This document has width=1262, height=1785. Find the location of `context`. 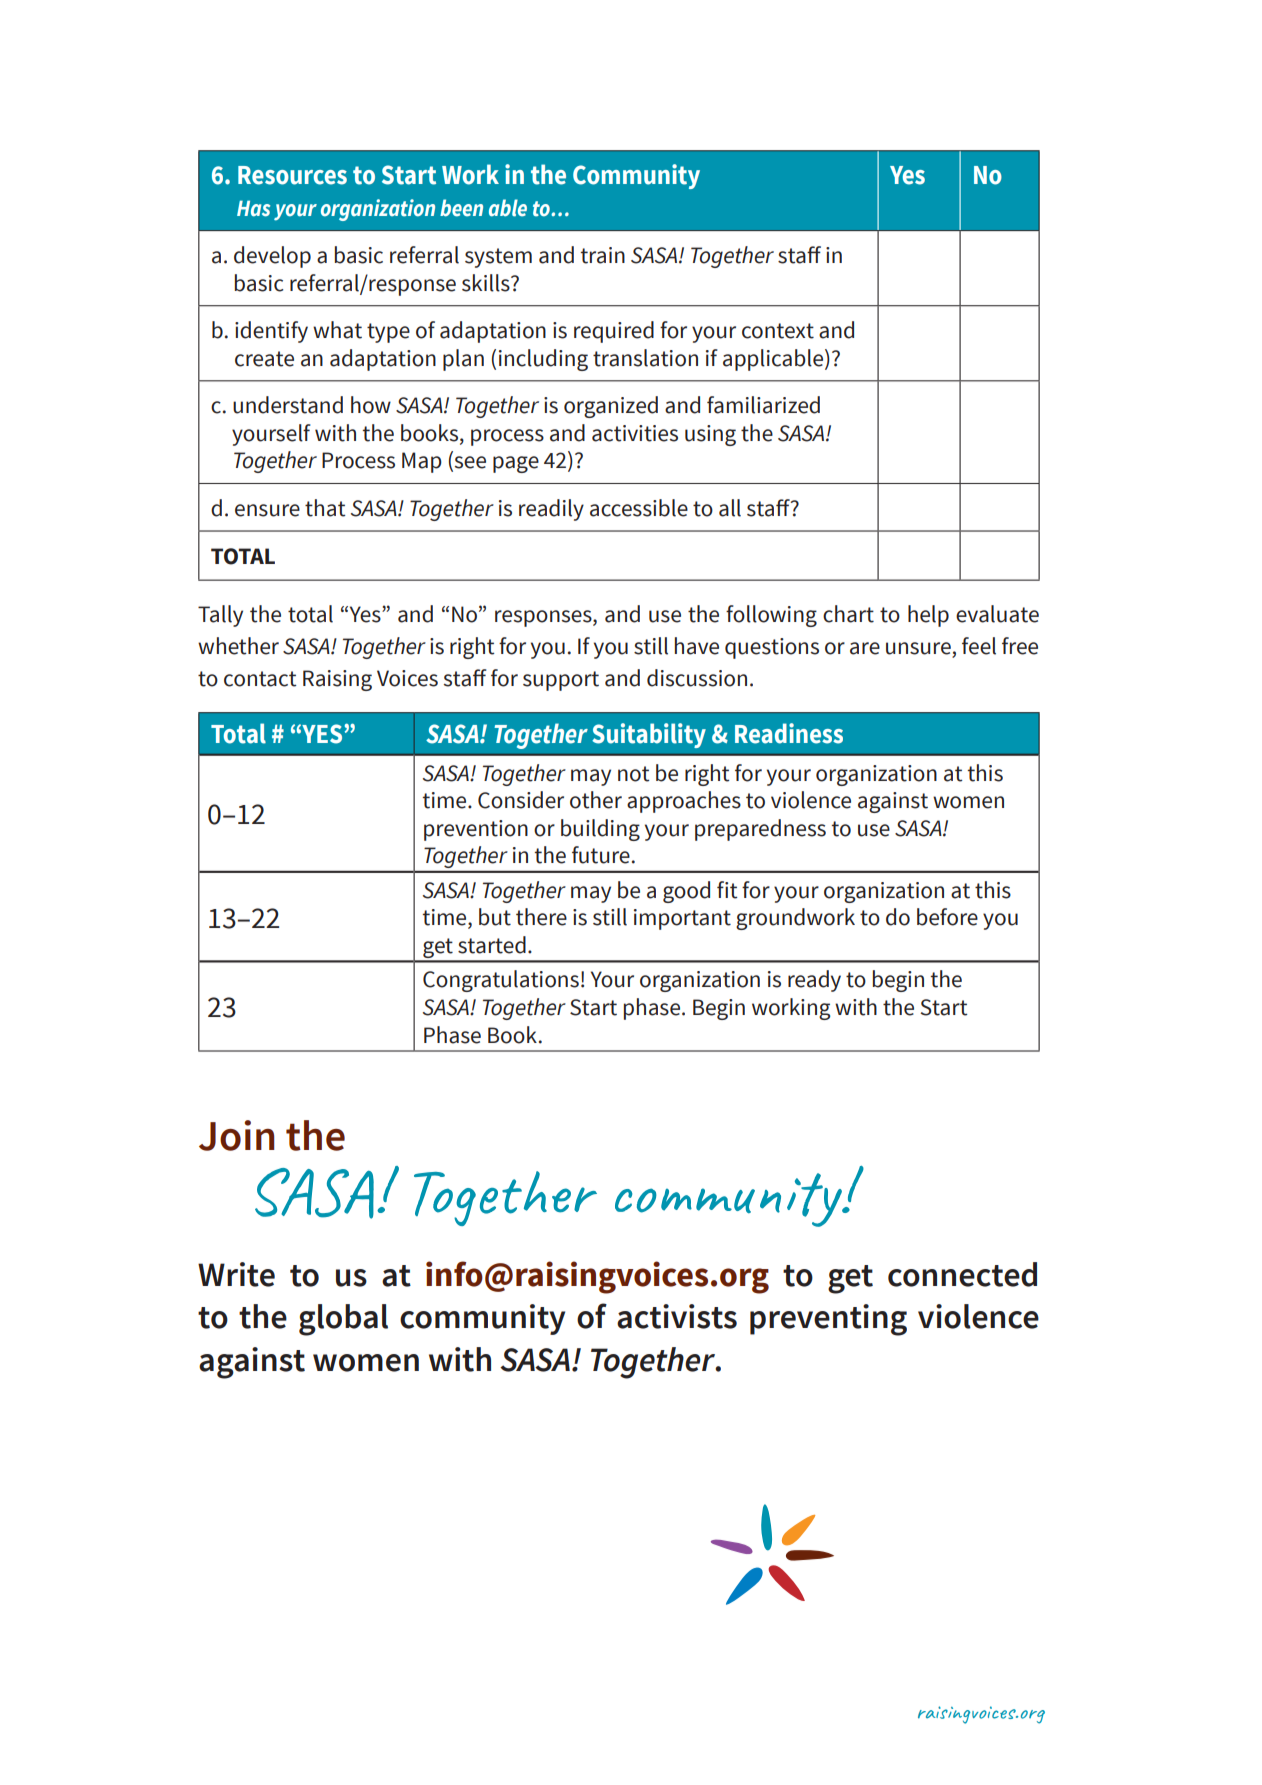

context is located at coordinates (778, 331).
